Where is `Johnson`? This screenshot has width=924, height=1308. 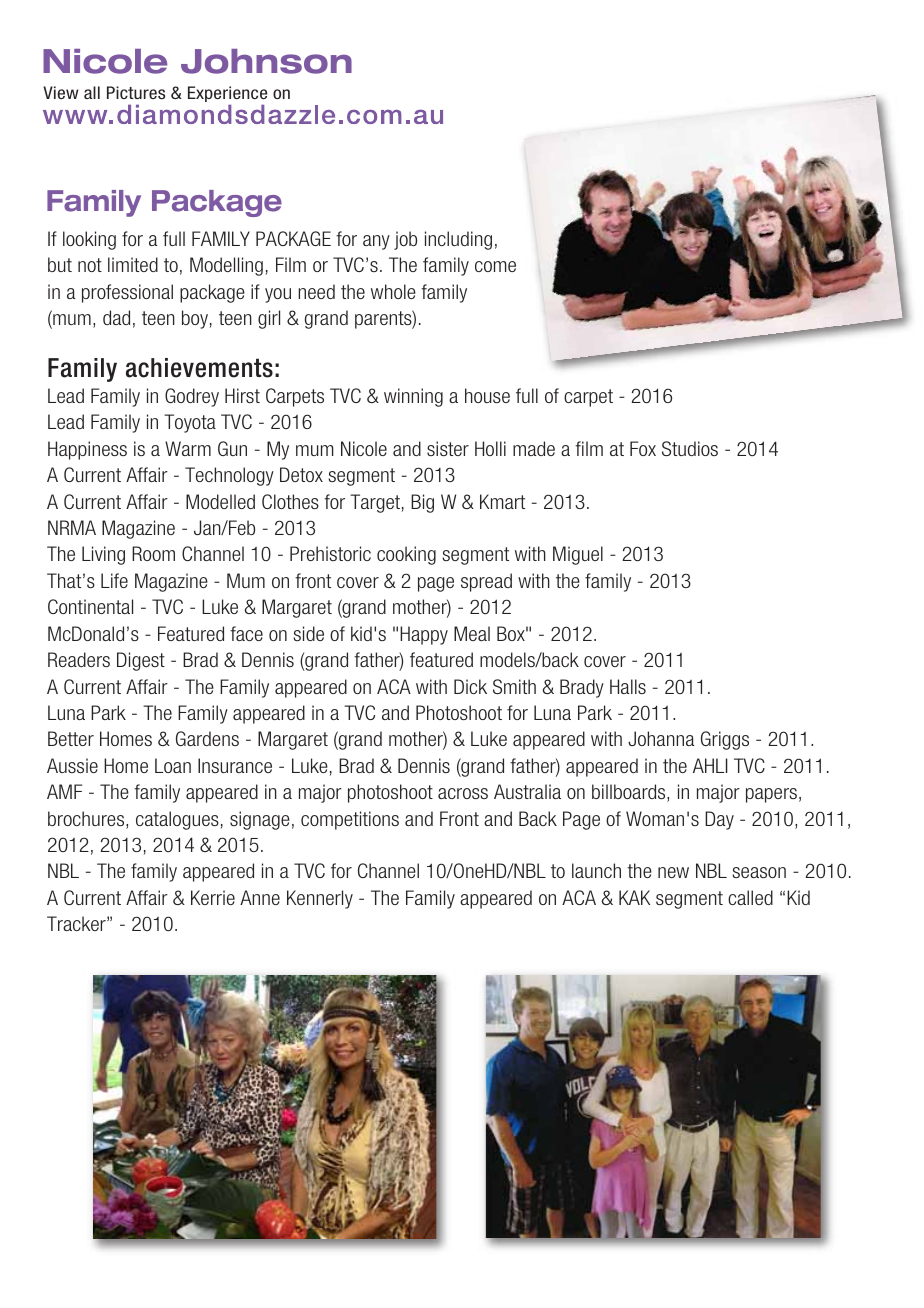 Johnson is located at coordinates (266, 61).
